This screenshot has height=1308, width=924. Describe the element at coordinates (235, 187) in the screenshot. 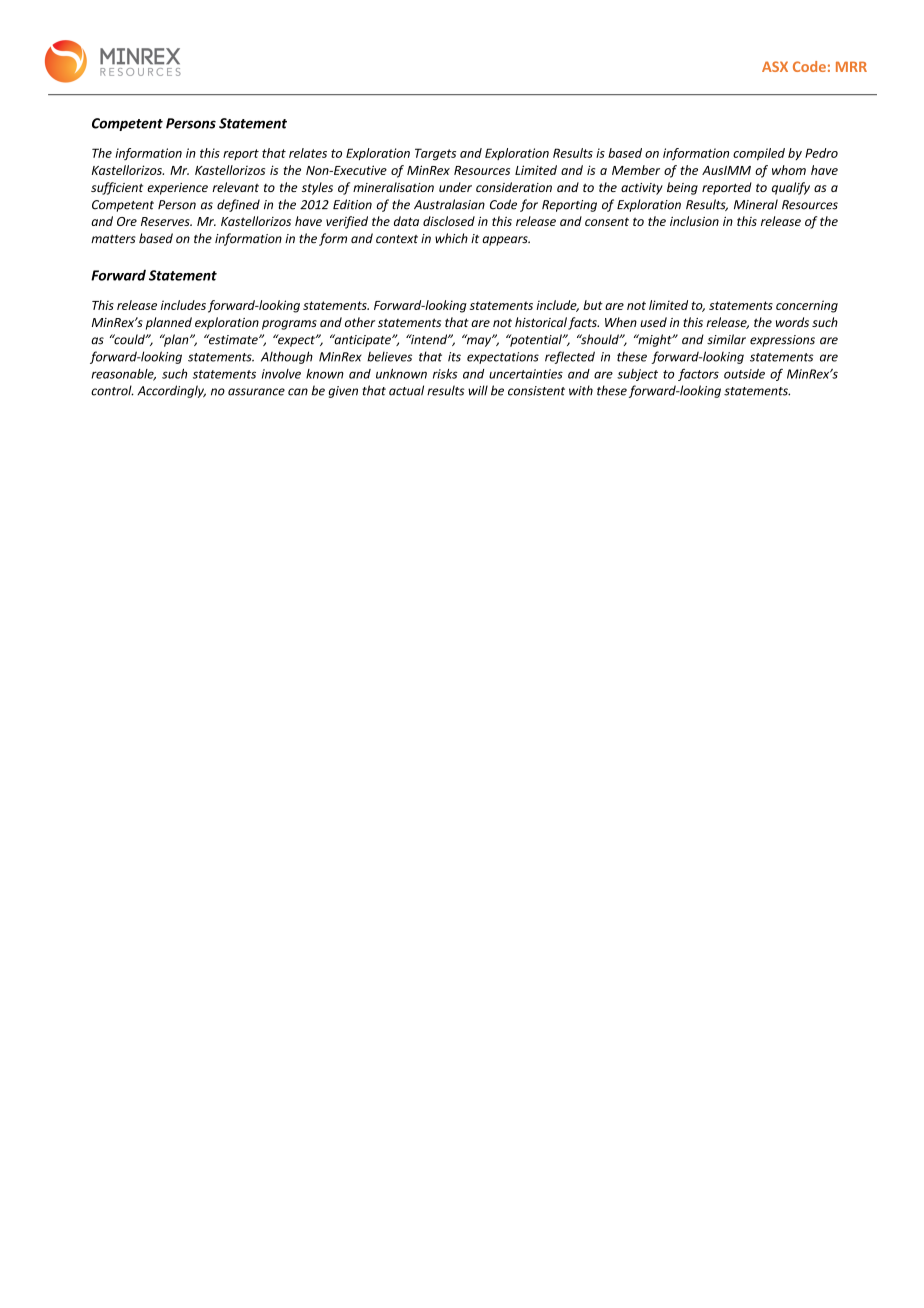

I see `relevant` at that location.
